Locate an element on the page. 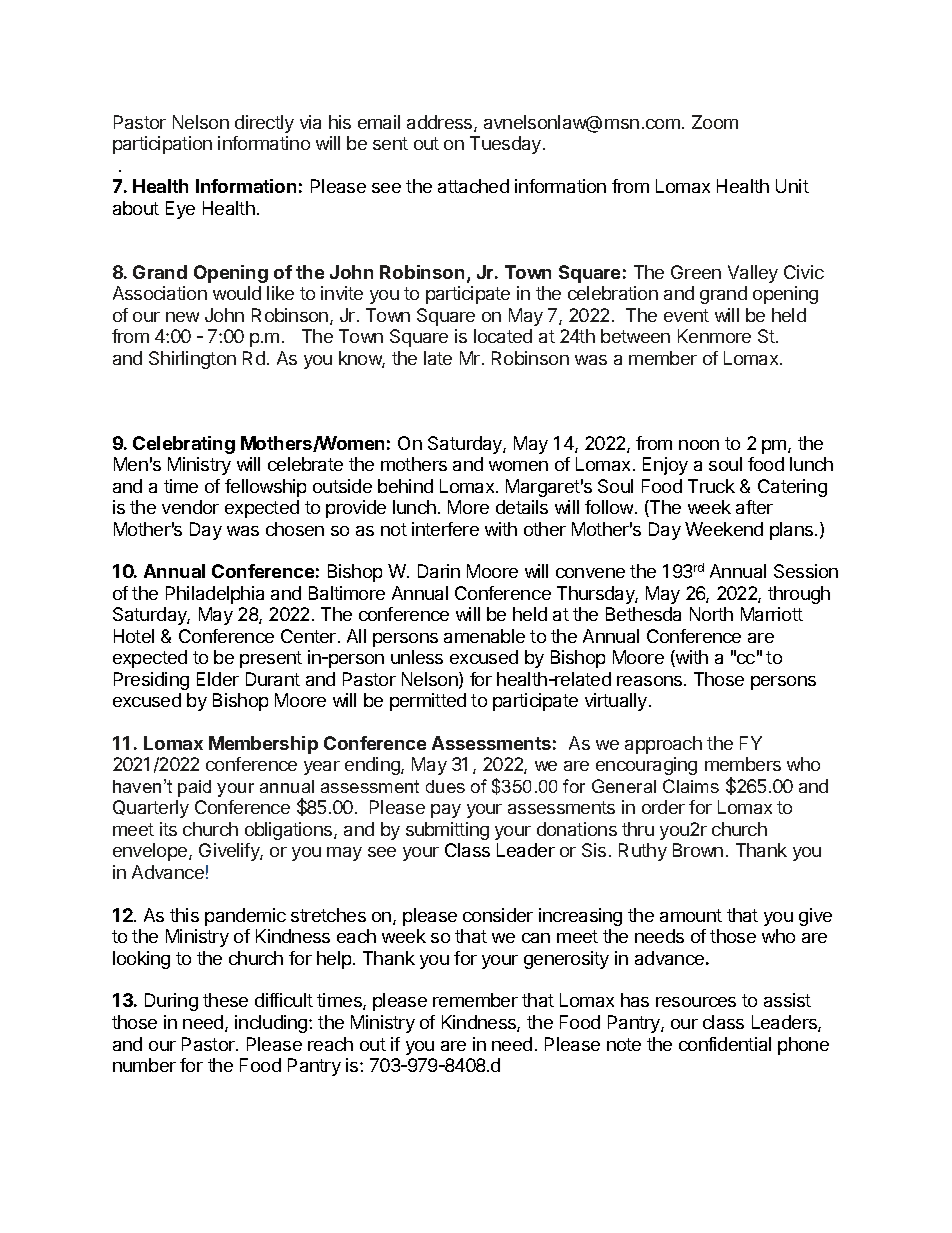 This page has width=952, height=1233. these is located at coordinates (225, 1000).
